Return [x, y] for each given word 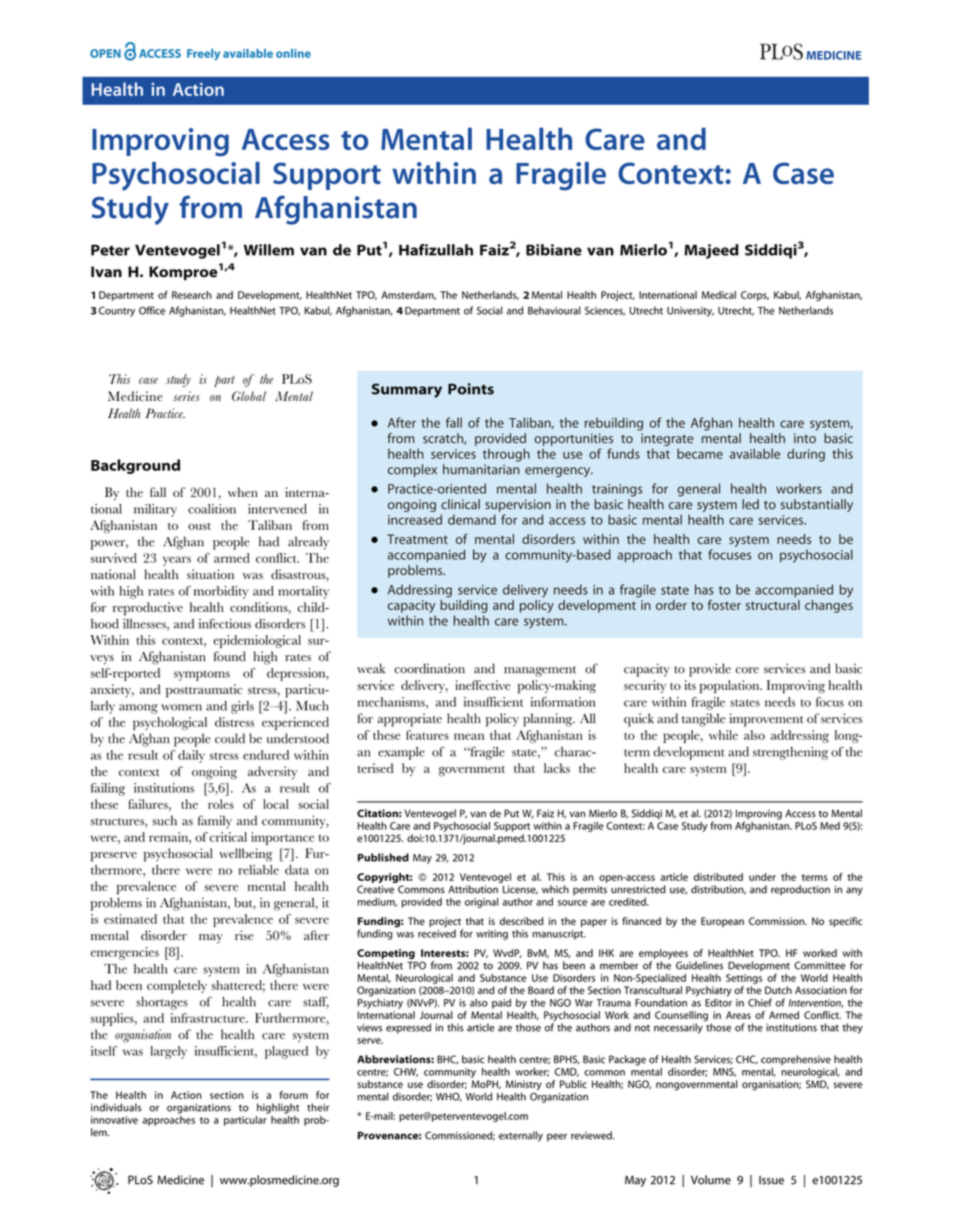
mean [469, 736]
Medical [719, 295]
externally [521, 1136]
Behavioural [554, 310]
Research [192, 295]
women [181, 707]
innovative [114, 1120]
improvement [766, 720]
